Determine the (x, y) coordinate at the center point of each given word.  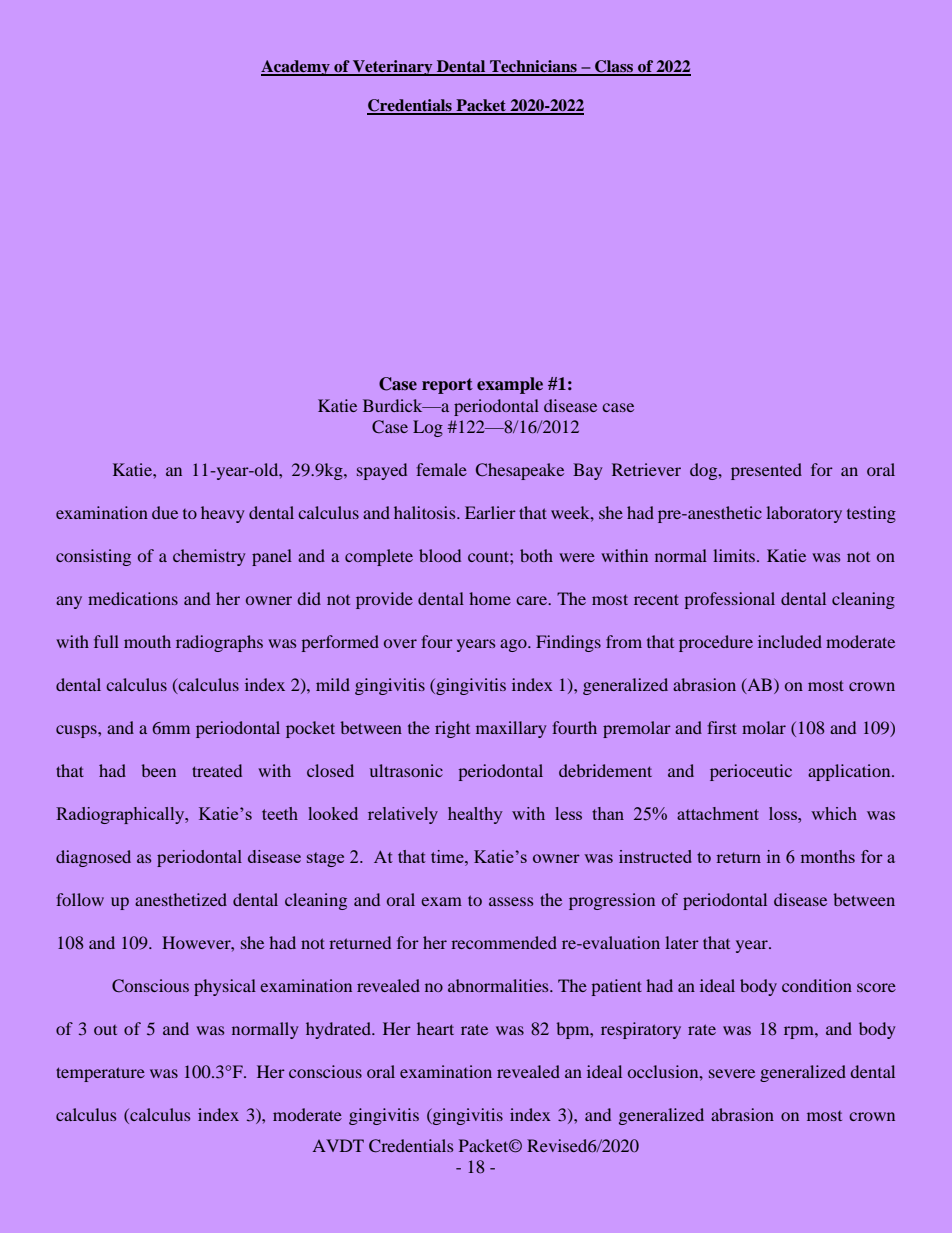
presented (766, 471)
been (158, 770)
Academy (296, 68)
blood (440, 555)
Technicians (533, 67)
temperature (100, 1074)
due (165, 512)
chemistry (209, 557)
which (834, 813)
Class (614, 67)
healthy (475, 815)
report (447, 386)
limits (735, 555)
